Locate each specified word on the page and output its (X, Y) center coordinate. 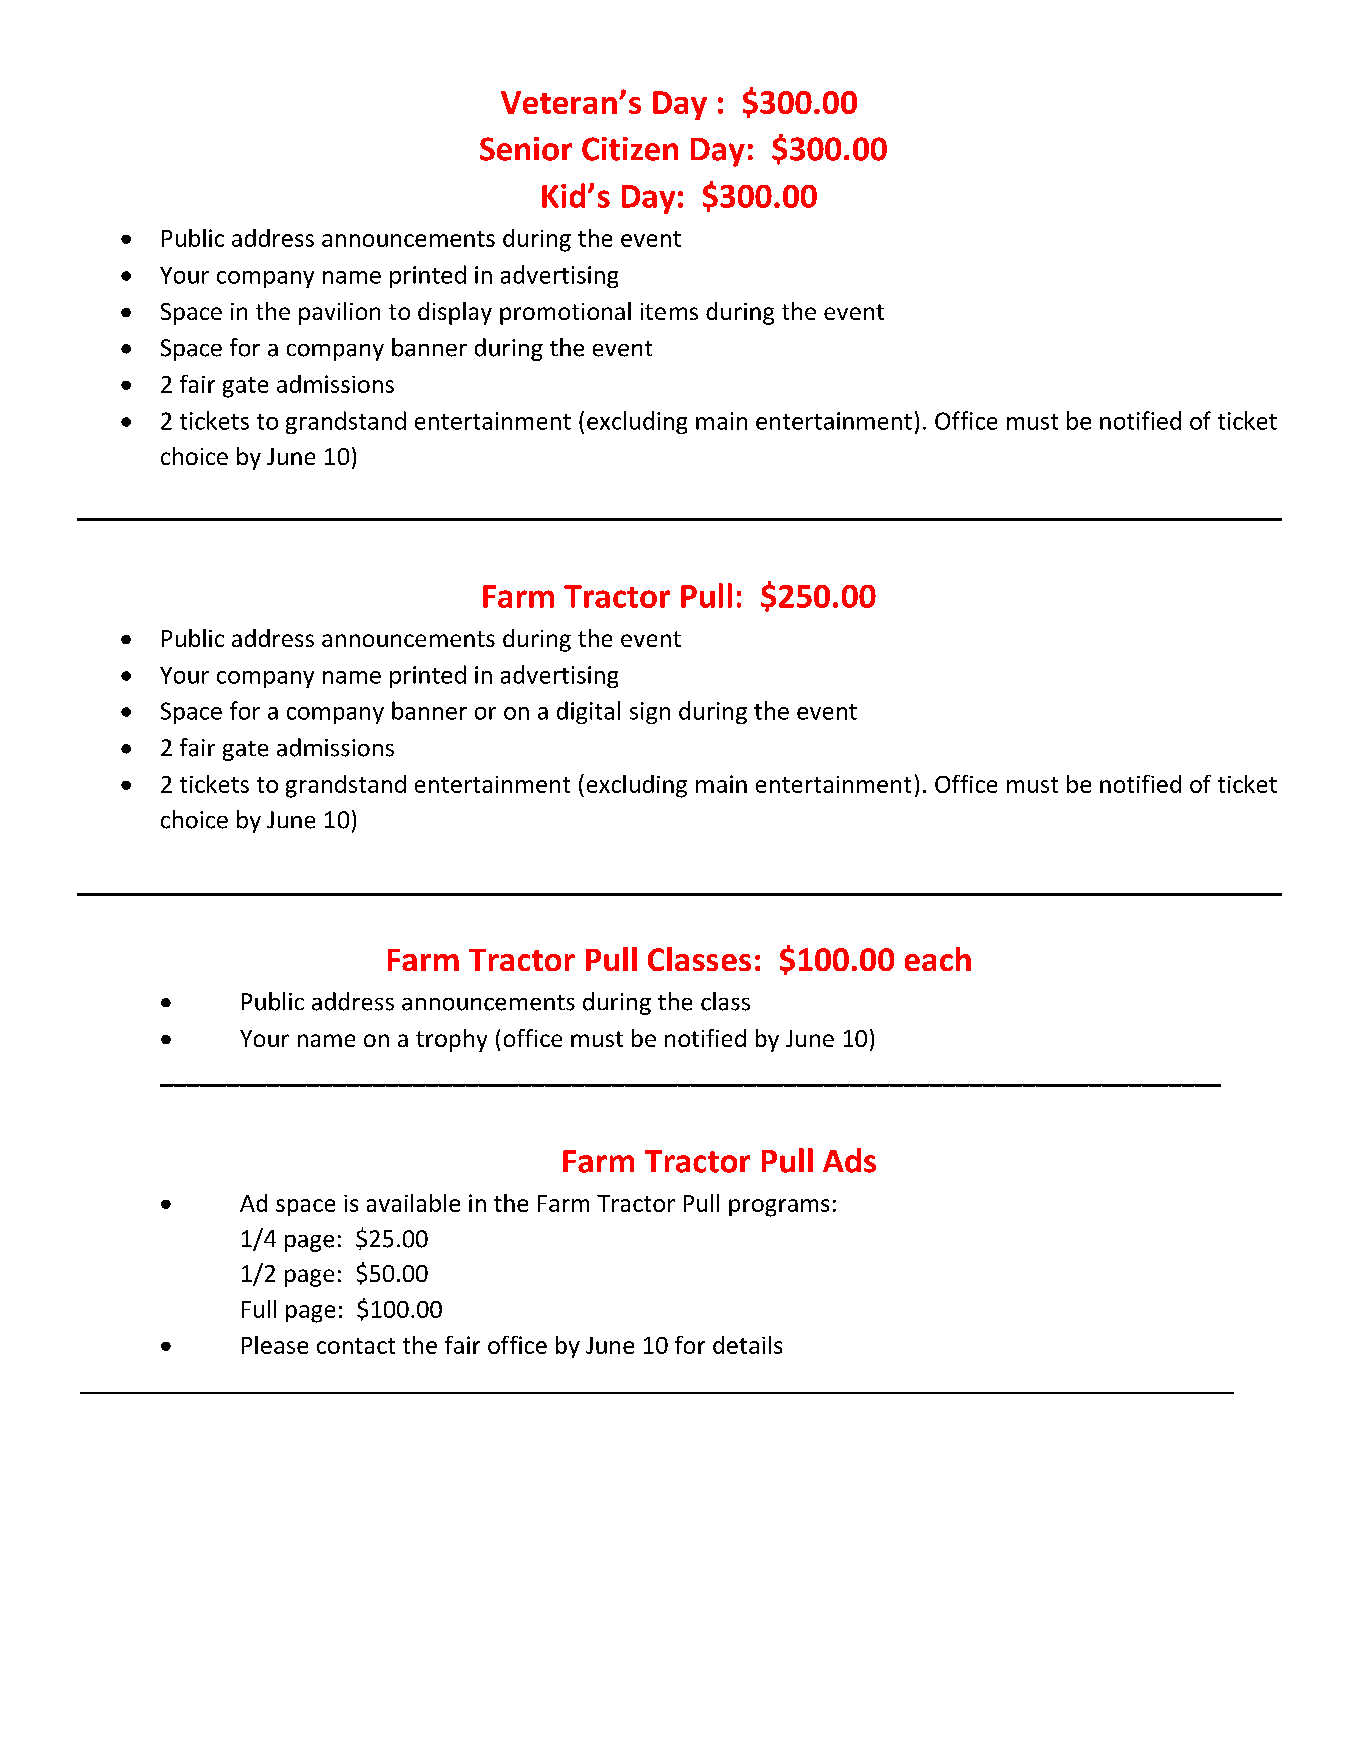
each (938, 959)
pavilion (339, 313)
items (669, 311)
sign (650, 713)
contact (356, 1346)
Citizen (630, 149)
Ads (849, 1160)
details (747, 1345)
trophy (451, 1040)
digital (588, 712)
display (455, 313)
